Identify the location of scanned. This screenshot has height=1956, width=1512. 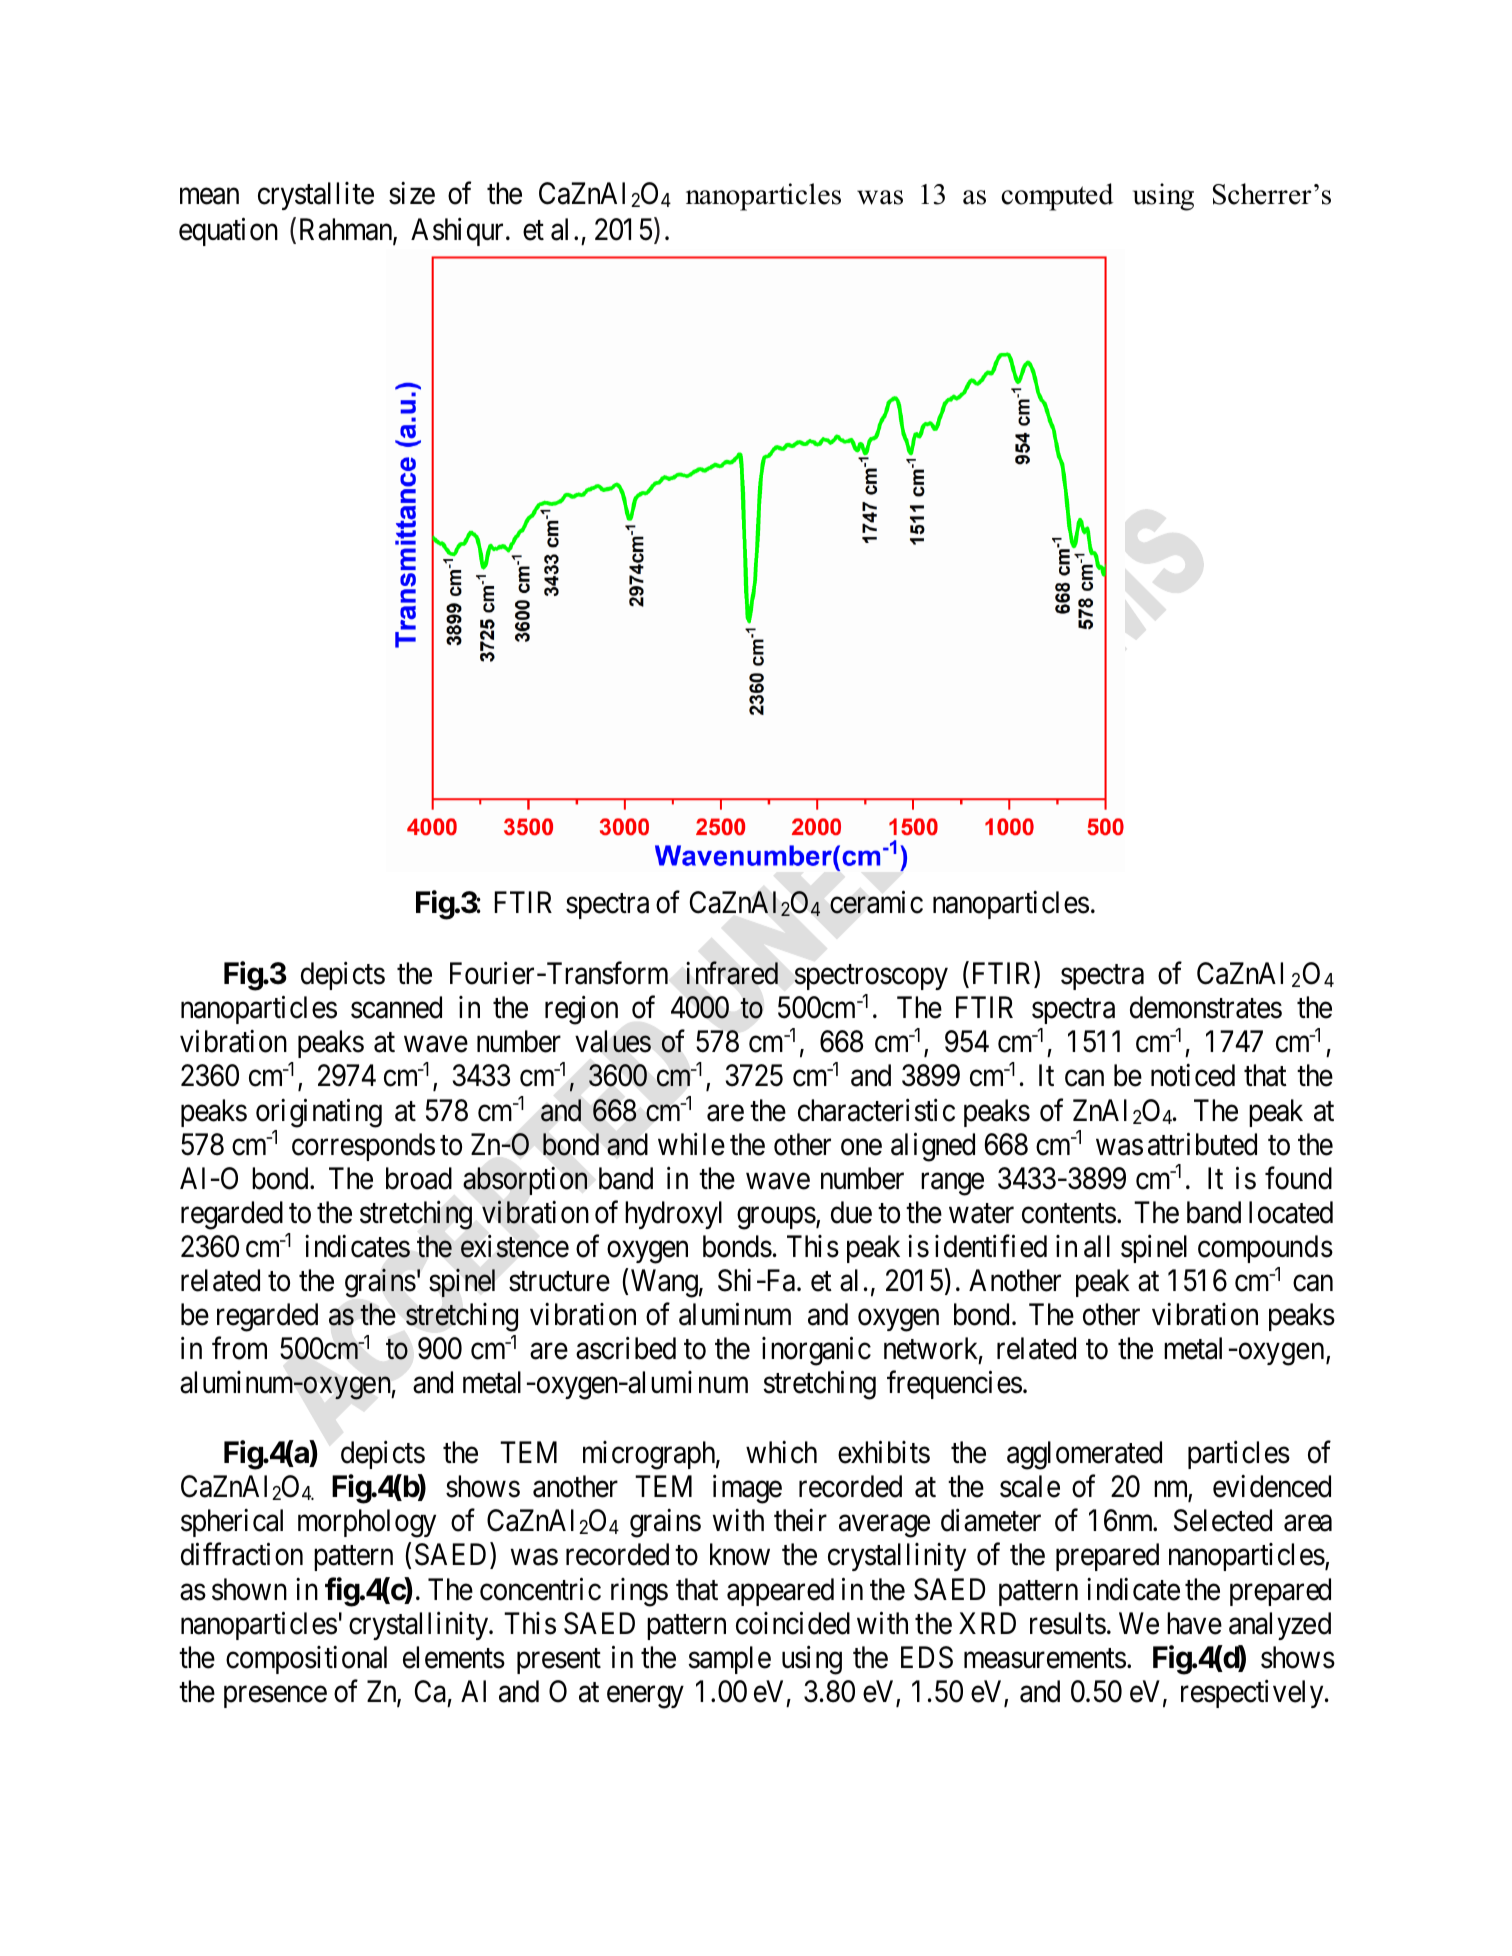
(396, 1007).
